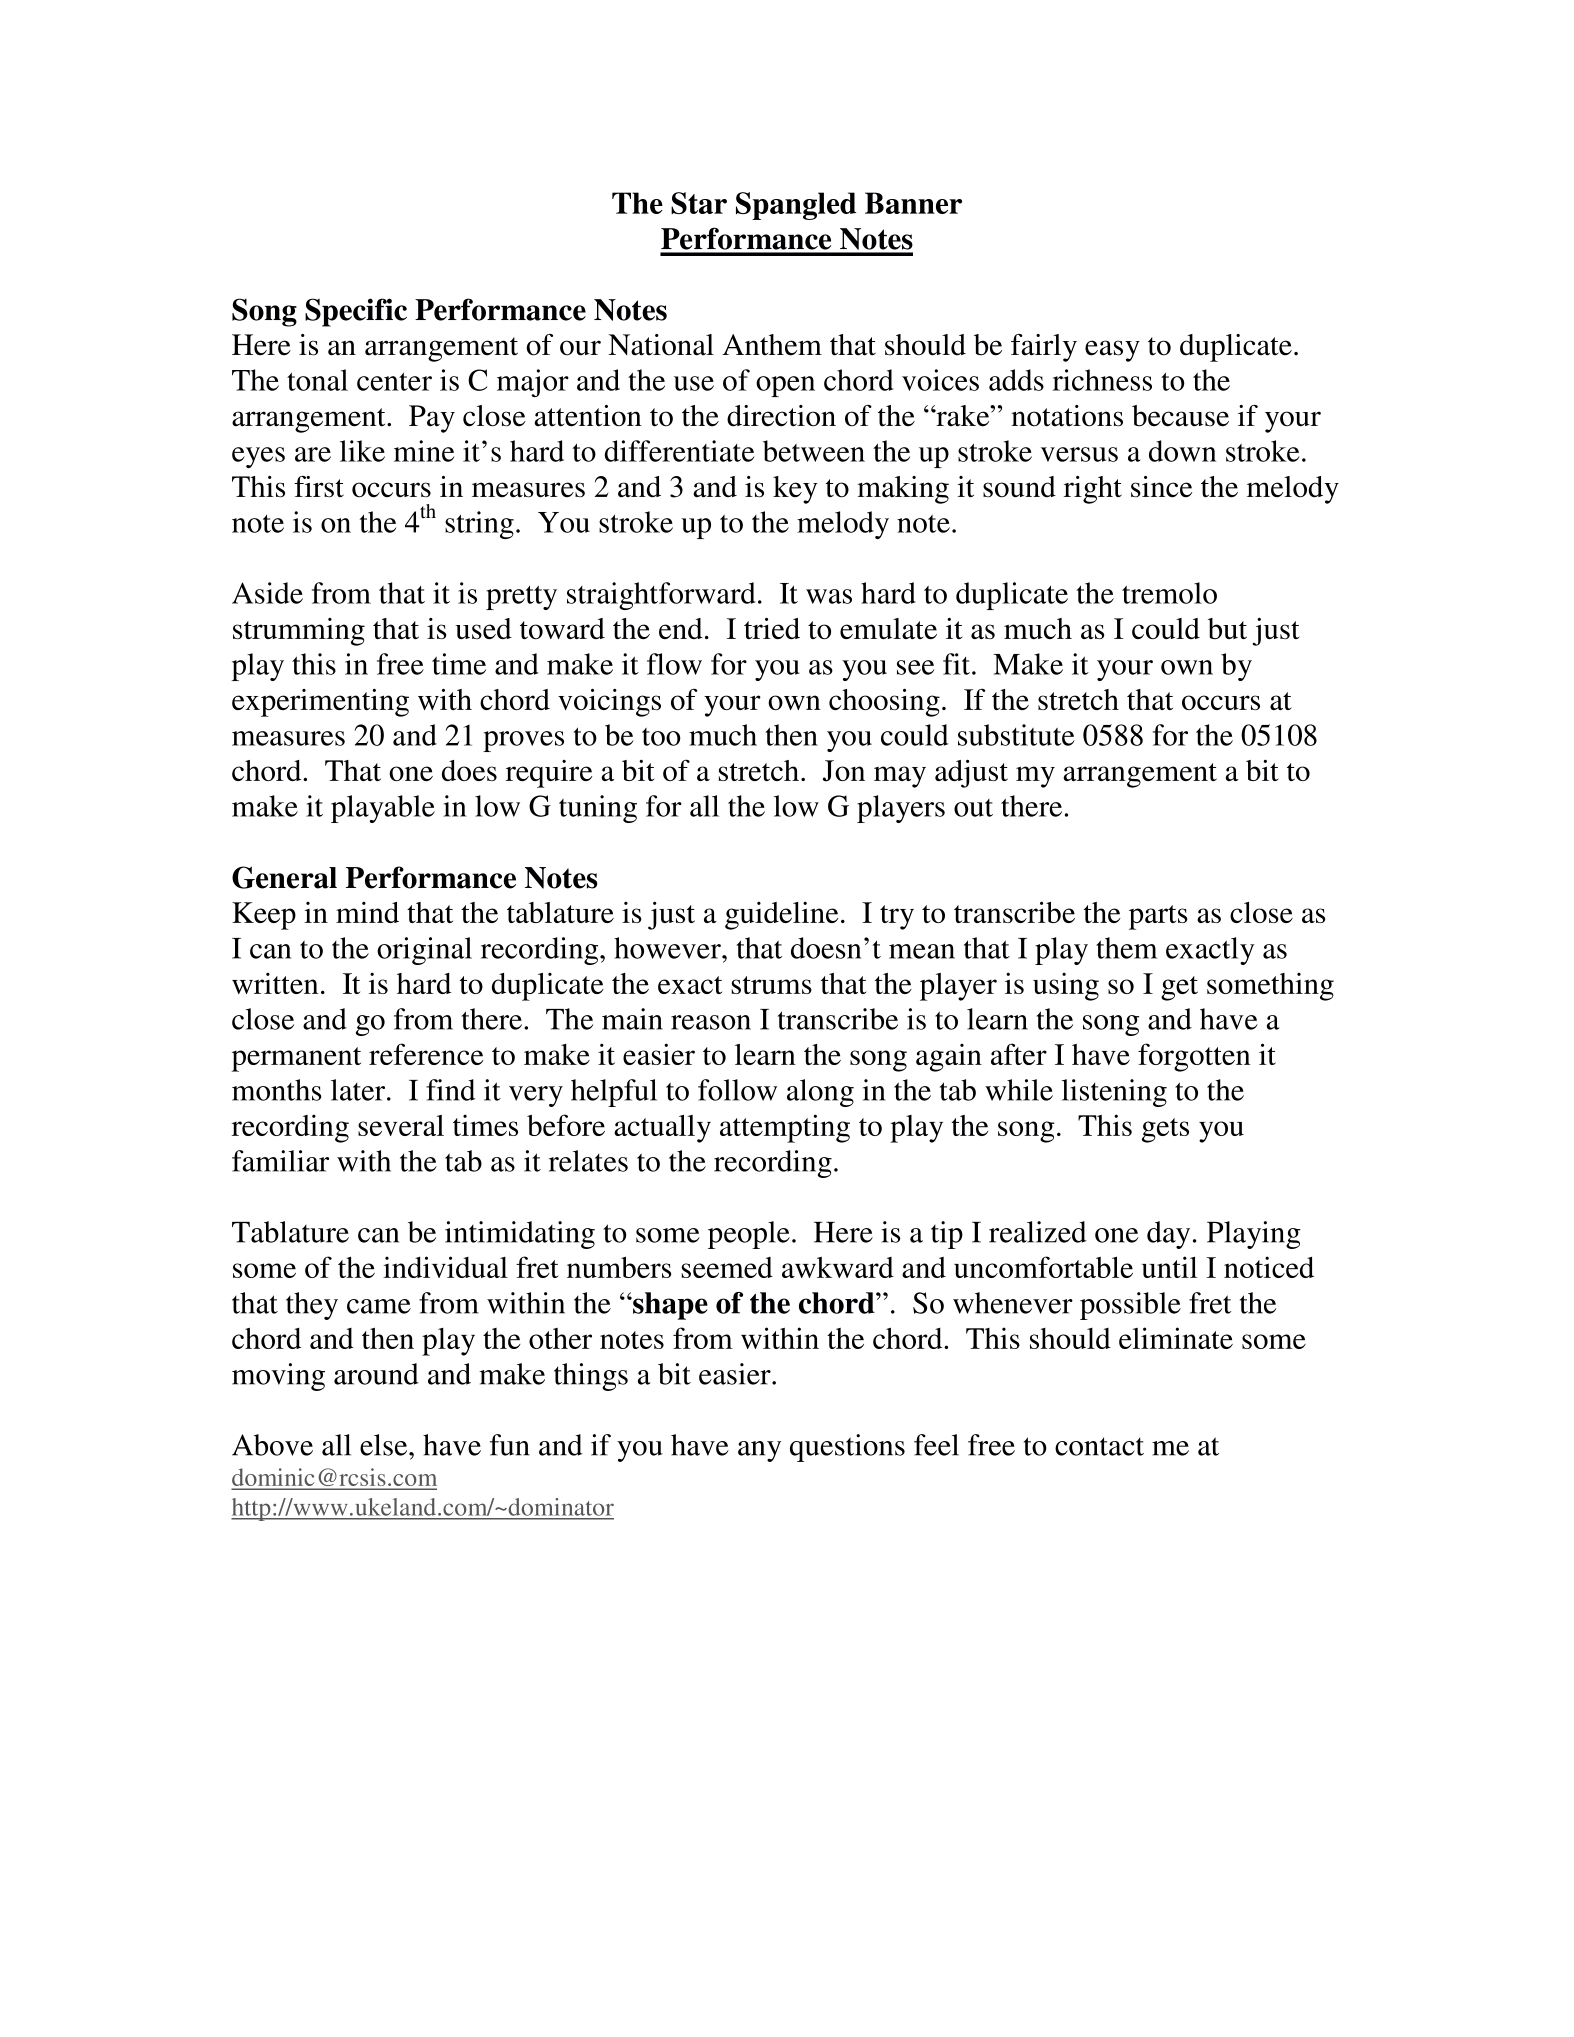 This document has width=1574, height=2037. I want to click on any, so click(759, 1451).
